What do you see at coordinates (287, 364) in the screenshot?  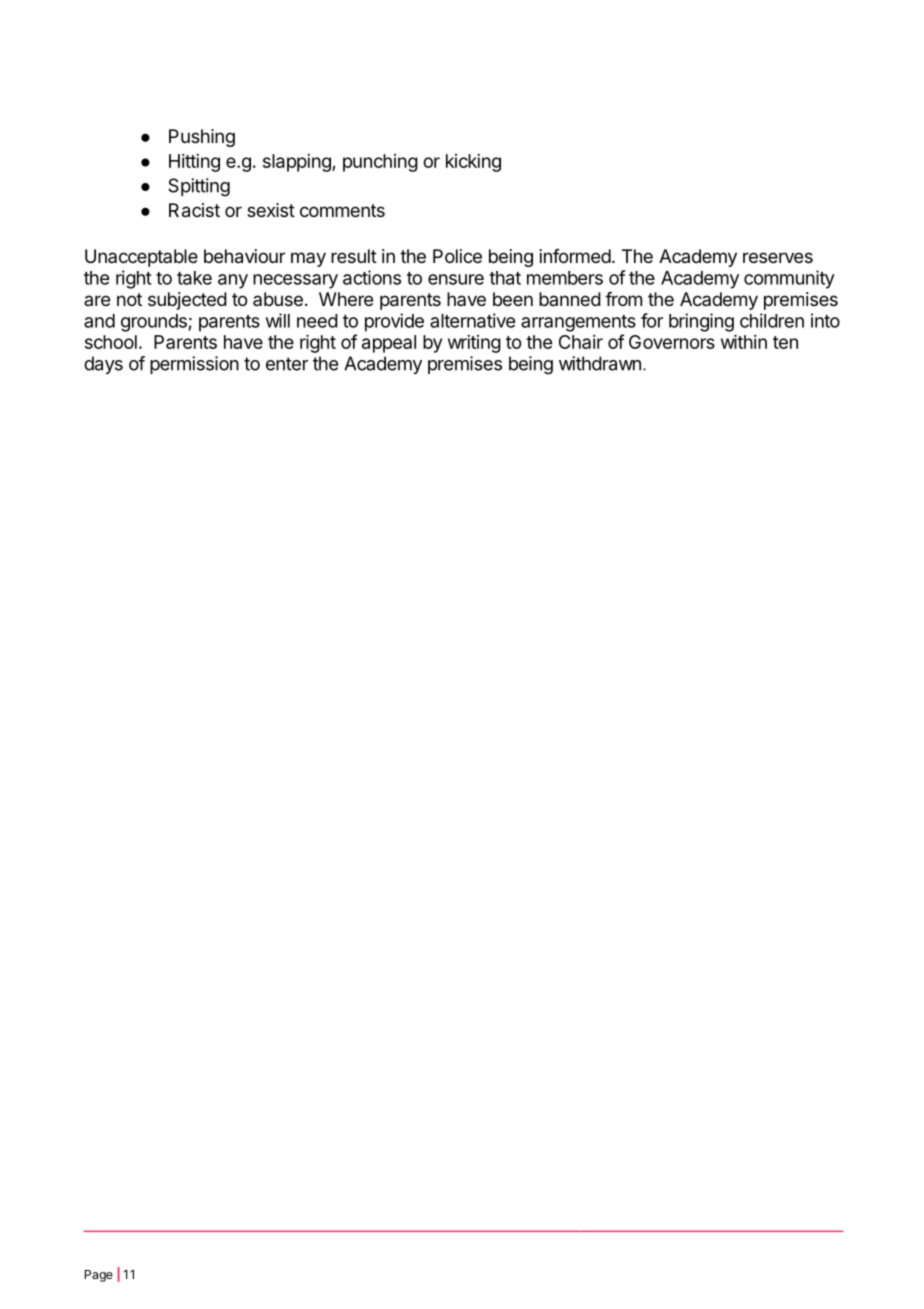 I see `enter` at bounding box center [287, 364].
